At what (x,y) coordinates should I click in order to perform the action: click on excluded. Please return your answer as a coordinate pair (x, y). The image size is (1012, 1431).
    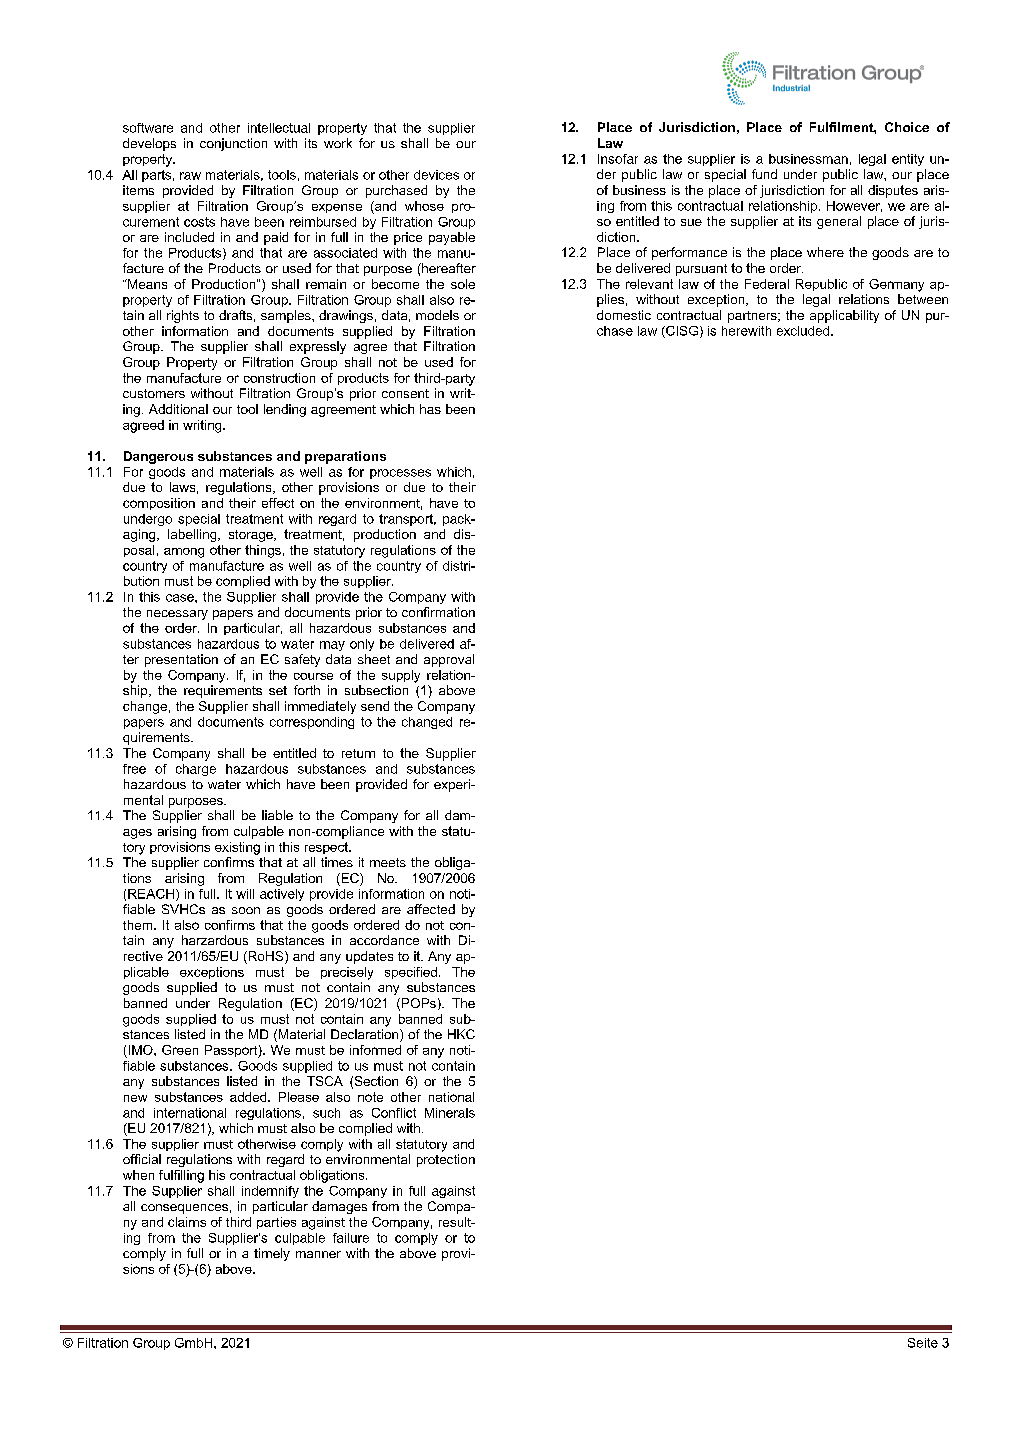
    Looking at the image, I should click on (804, 331).
